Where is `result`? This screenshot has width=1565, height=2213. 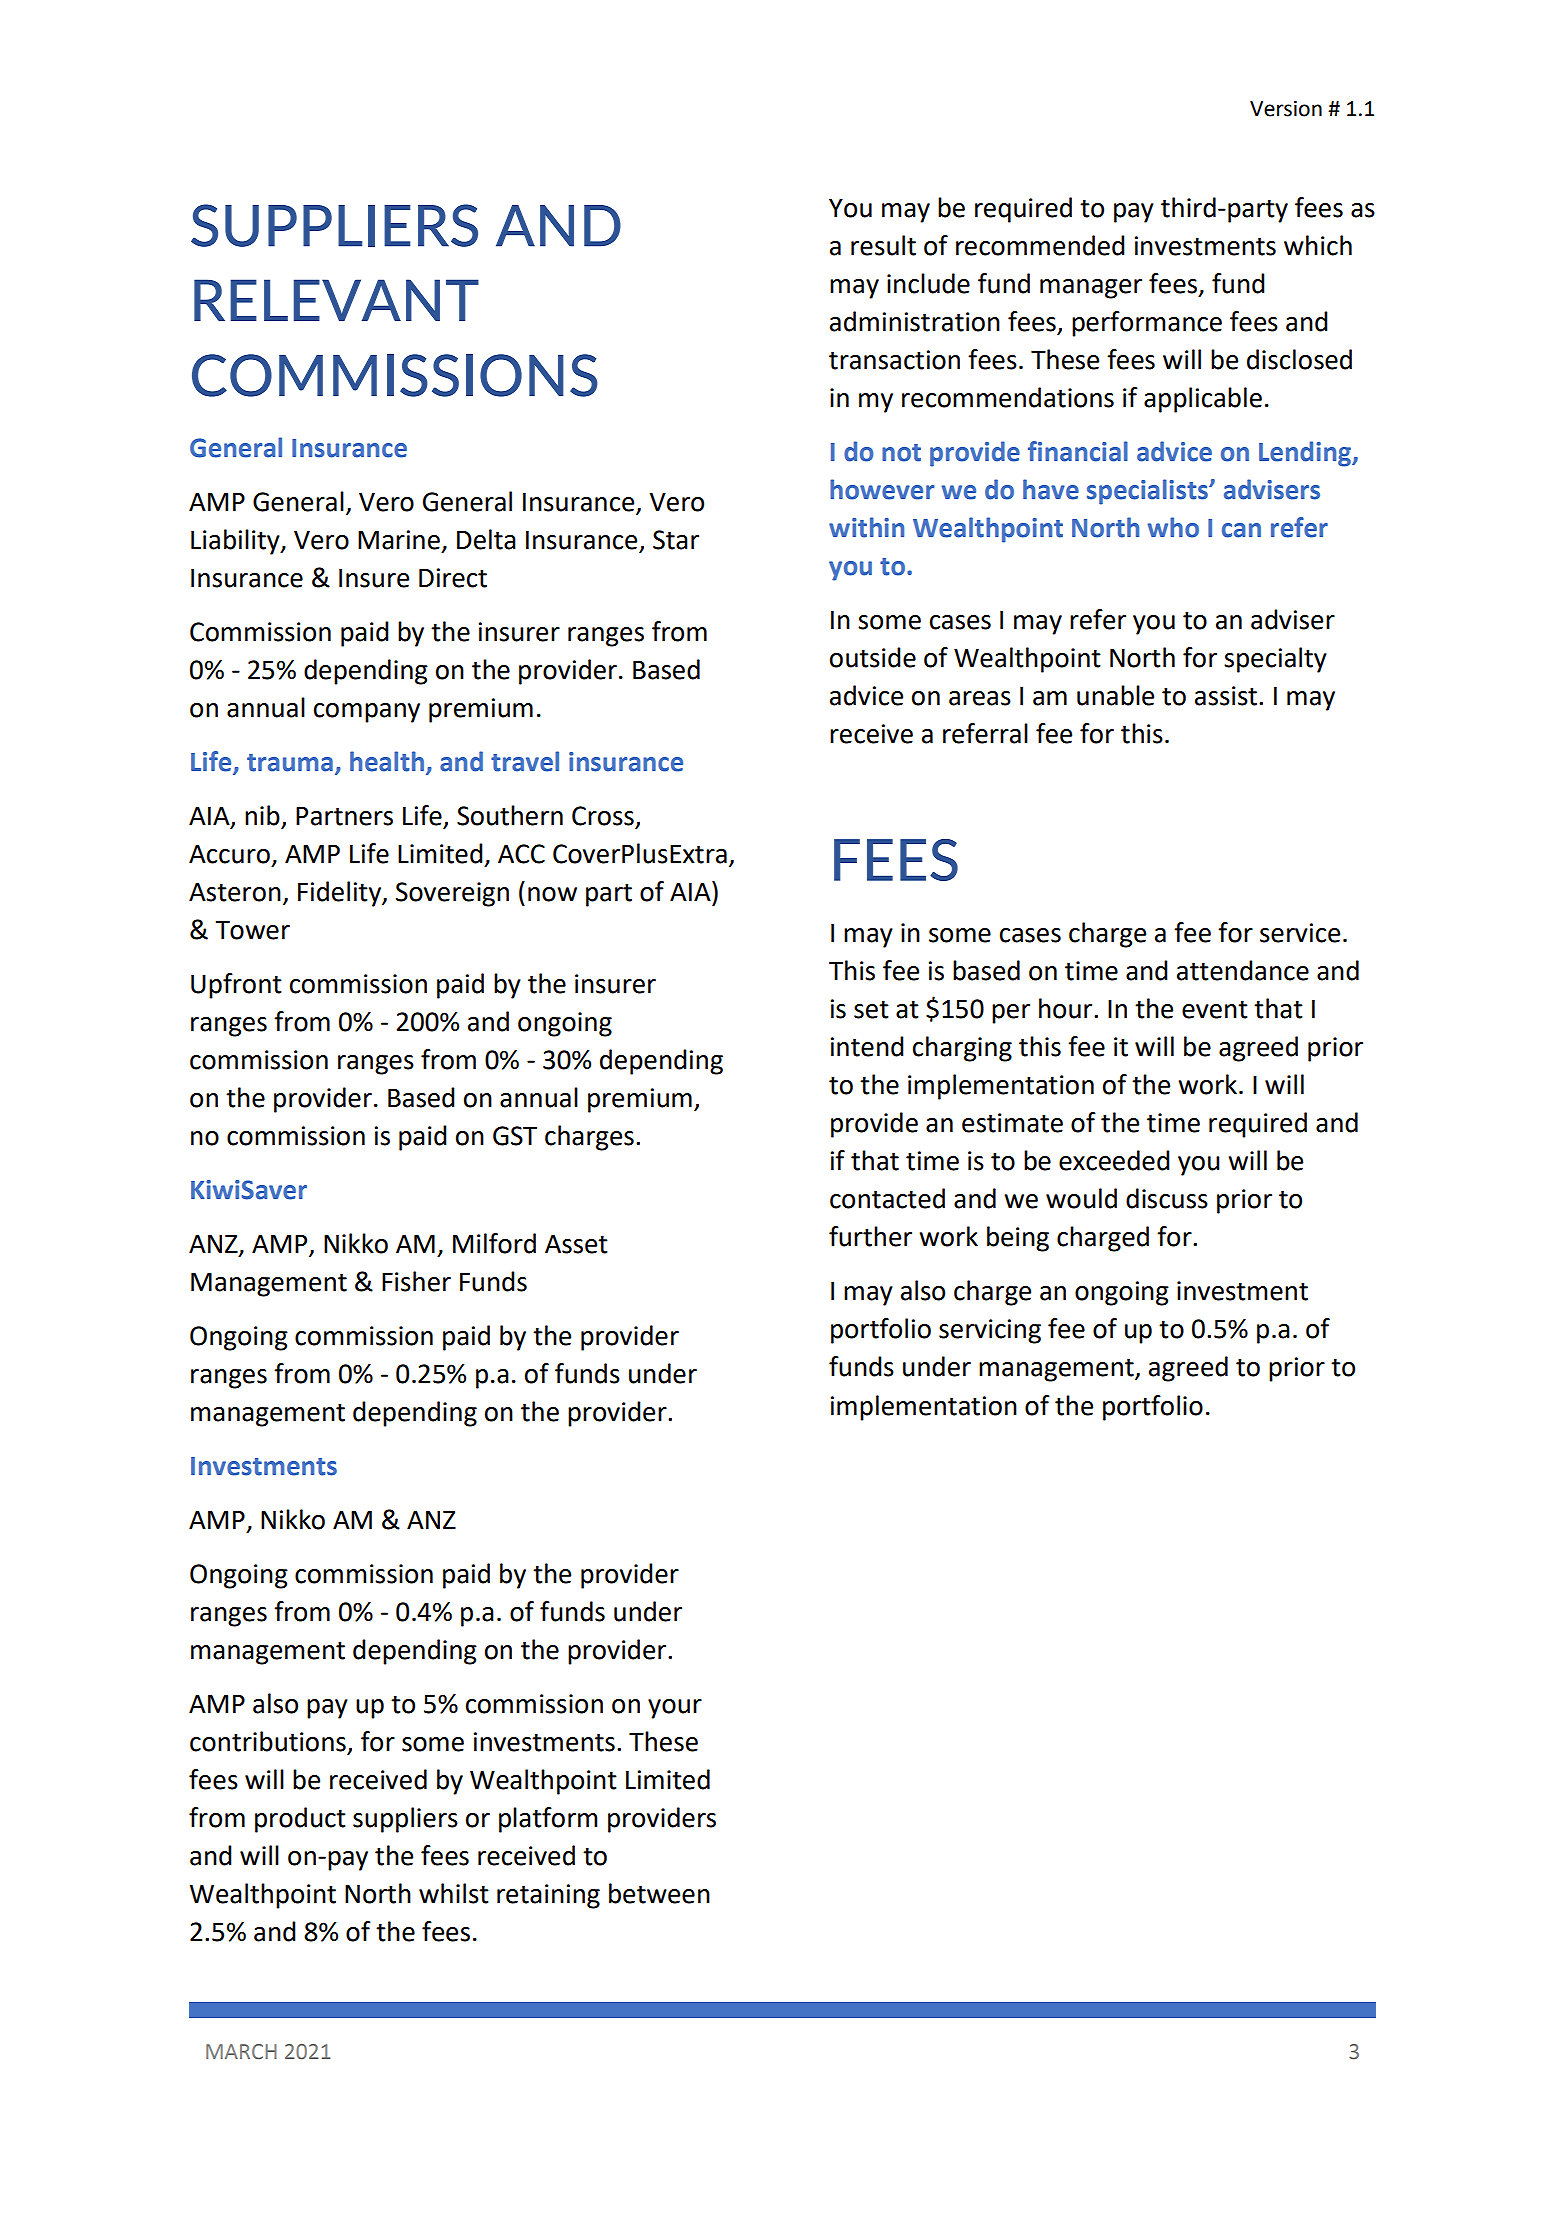
result is located at coordinates (883, 245).
